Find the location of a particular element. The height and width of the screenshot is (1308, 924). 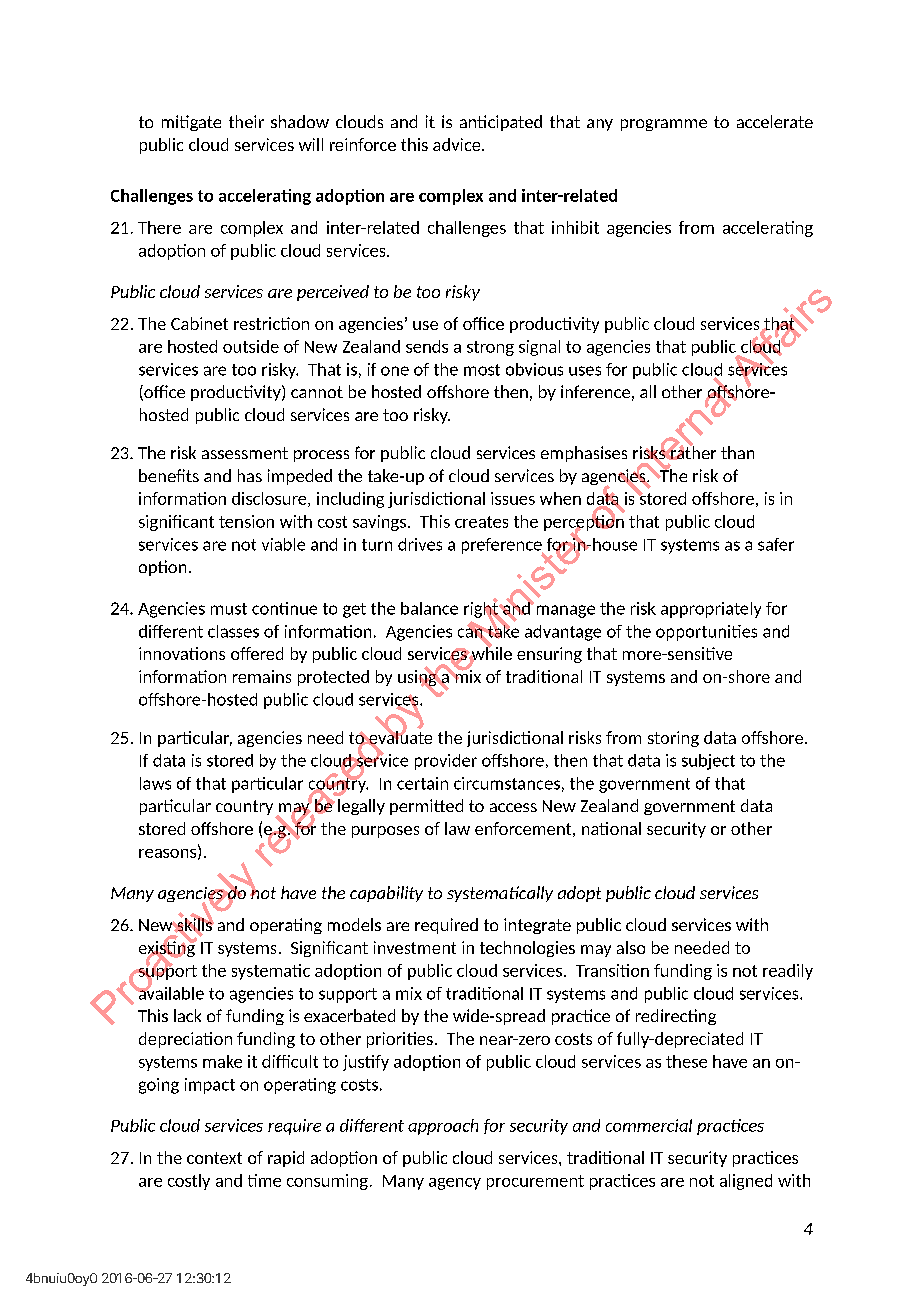

context is located at coordinates (214, 1158).
